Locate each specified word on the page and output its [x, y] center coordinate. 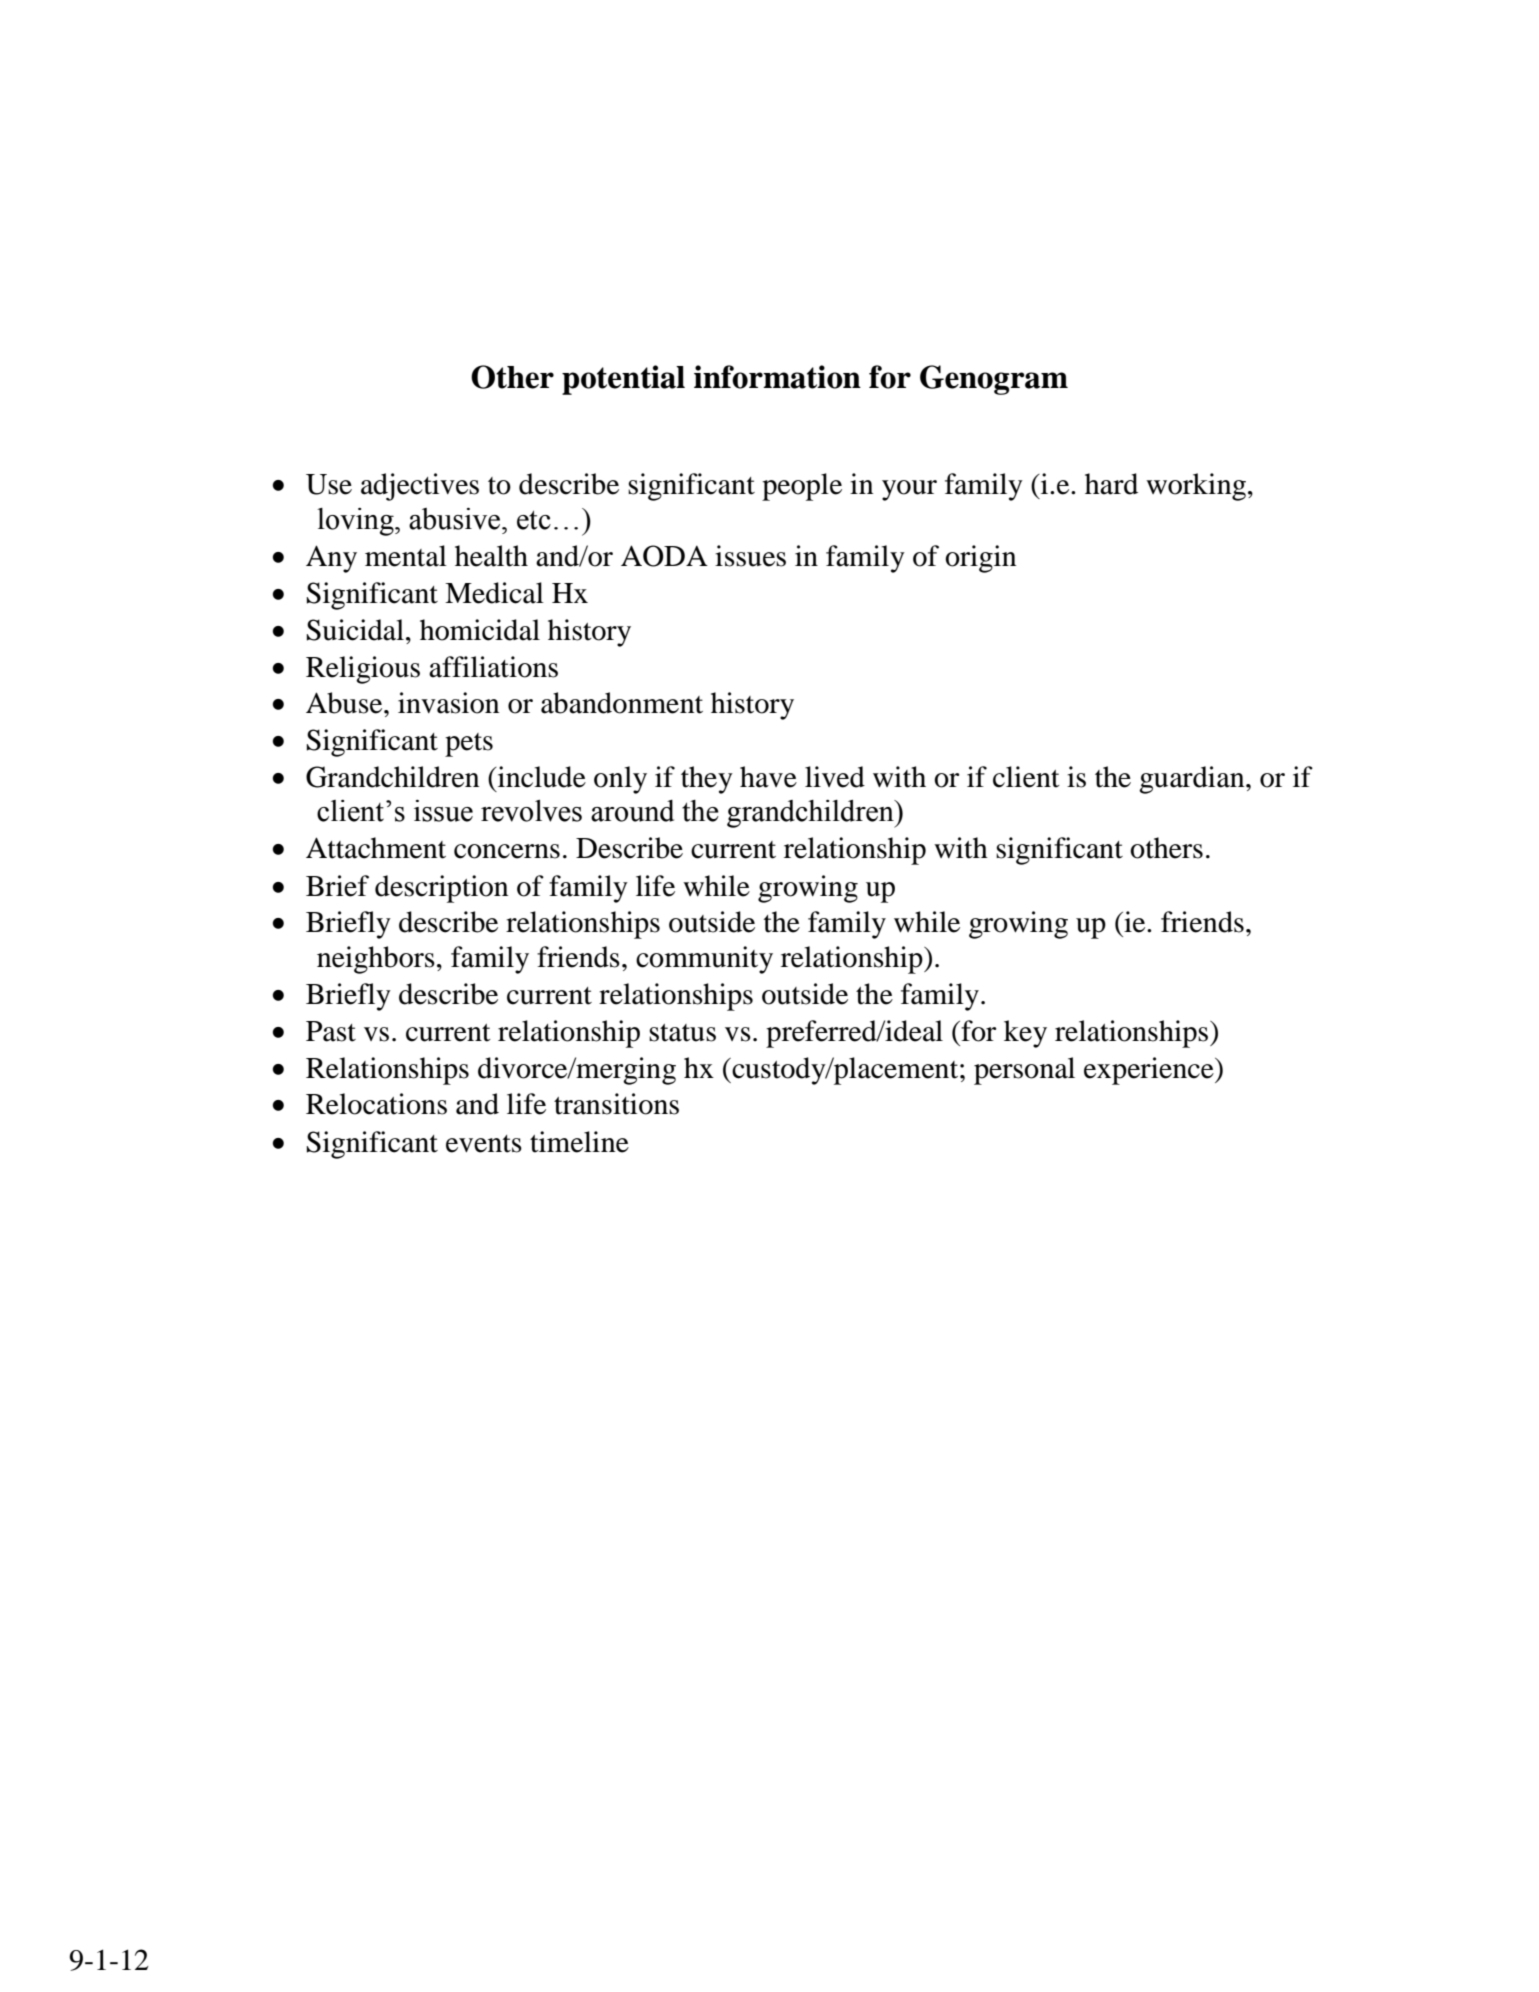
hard [1111, 484]
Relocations [376, 1104]
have [768, 777]
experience [1150, 1071]
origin [980, 559]
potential [623, 380]
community [704, 960]
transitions [616, 1104]
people [802, 487]
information [777, 377]
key [1025, 1034]
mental [406, 556]
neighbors [376, 960]
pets [469, 745]
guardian [1193, 780]
